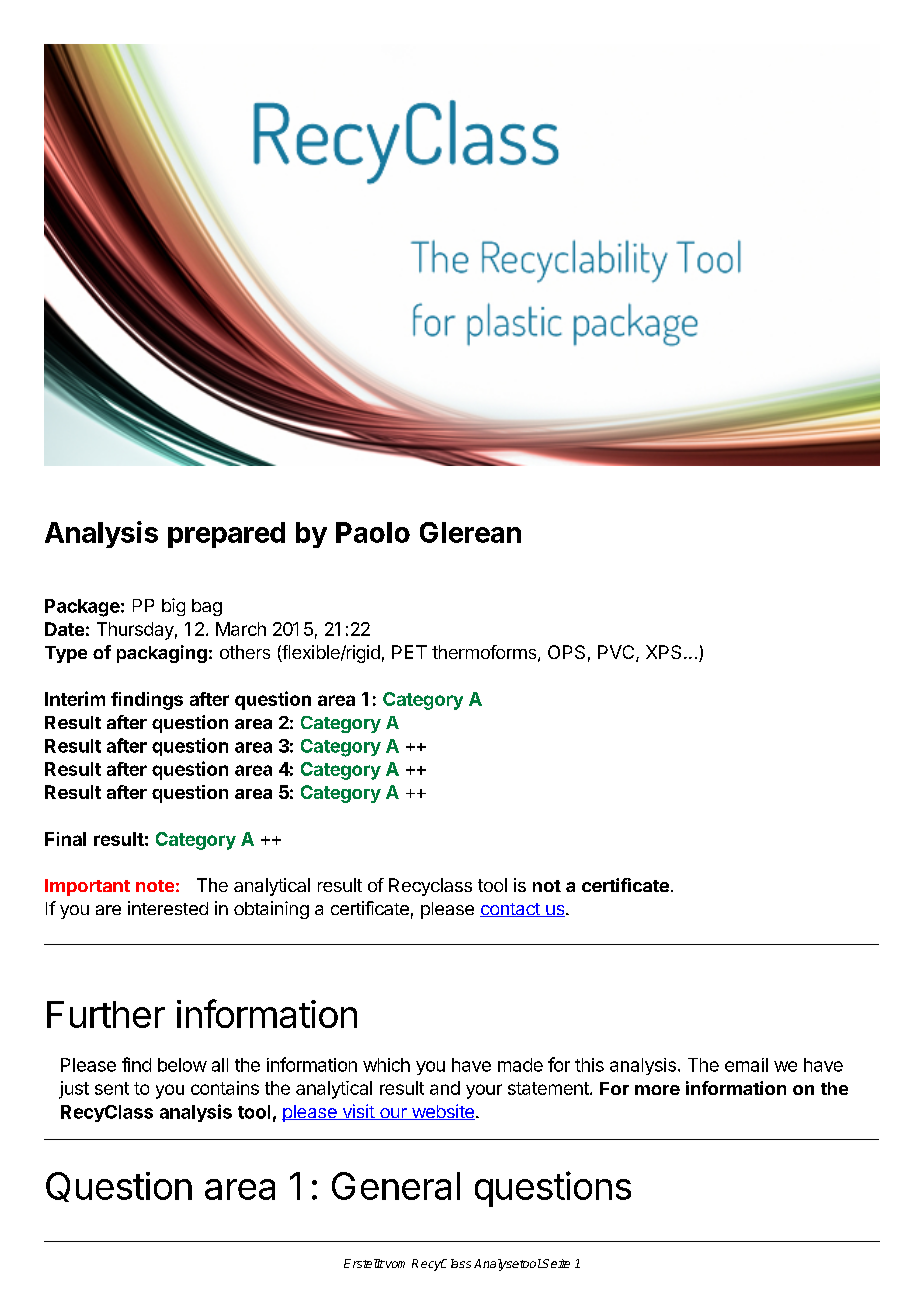  Describe the element at coordinates (155, 886) in the page. I see `note` at that location.
